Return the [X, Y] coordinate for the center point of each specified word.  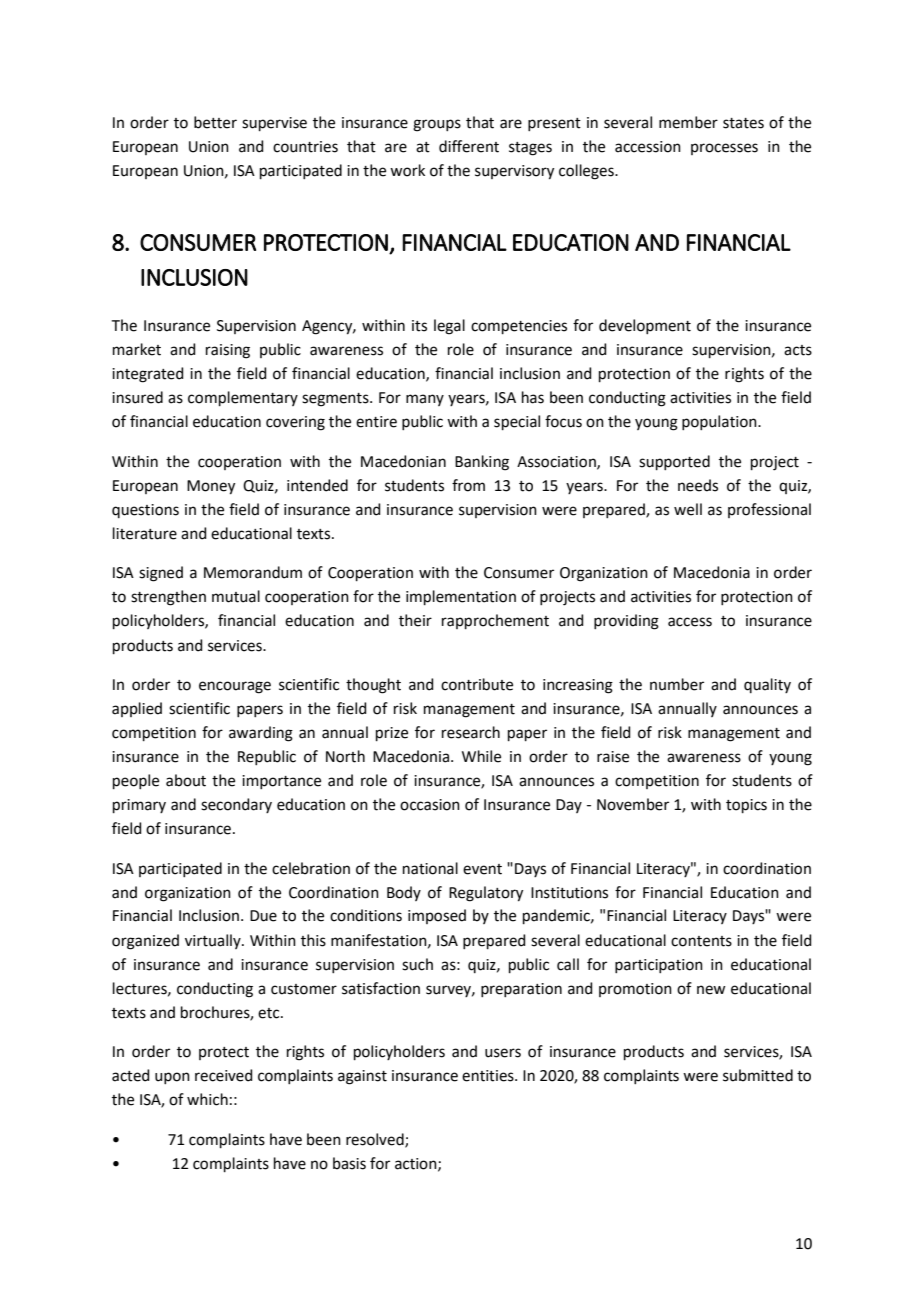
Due [263, 916]
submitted [758, 1075]
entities [489, 1076]
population [720, 422]
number [677, 684]
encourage [235, 687]
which [207, 1099]
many [425, 400]
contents [701, 941]
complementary [243, 398]
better [215, 122]
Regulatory [486, 894]
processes [724, 149]
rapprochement [495, 621]
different [469, 146]
